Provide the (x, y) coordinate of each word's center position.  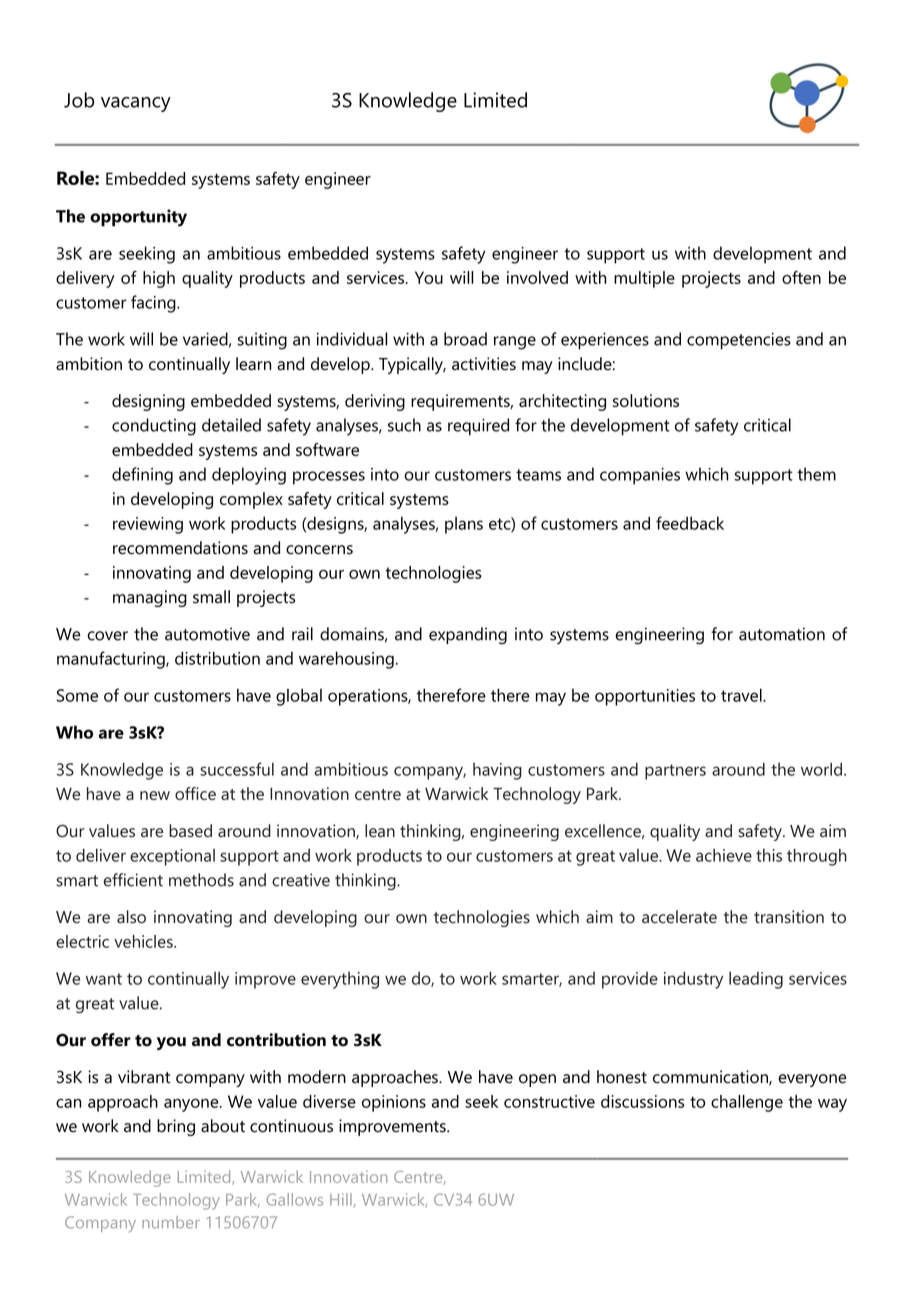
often (801, 277)
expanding (468, 636)
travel (742, 695)
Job (79, 100)
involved (537, 277)
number (171, 1222)
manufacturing (112, 660)
